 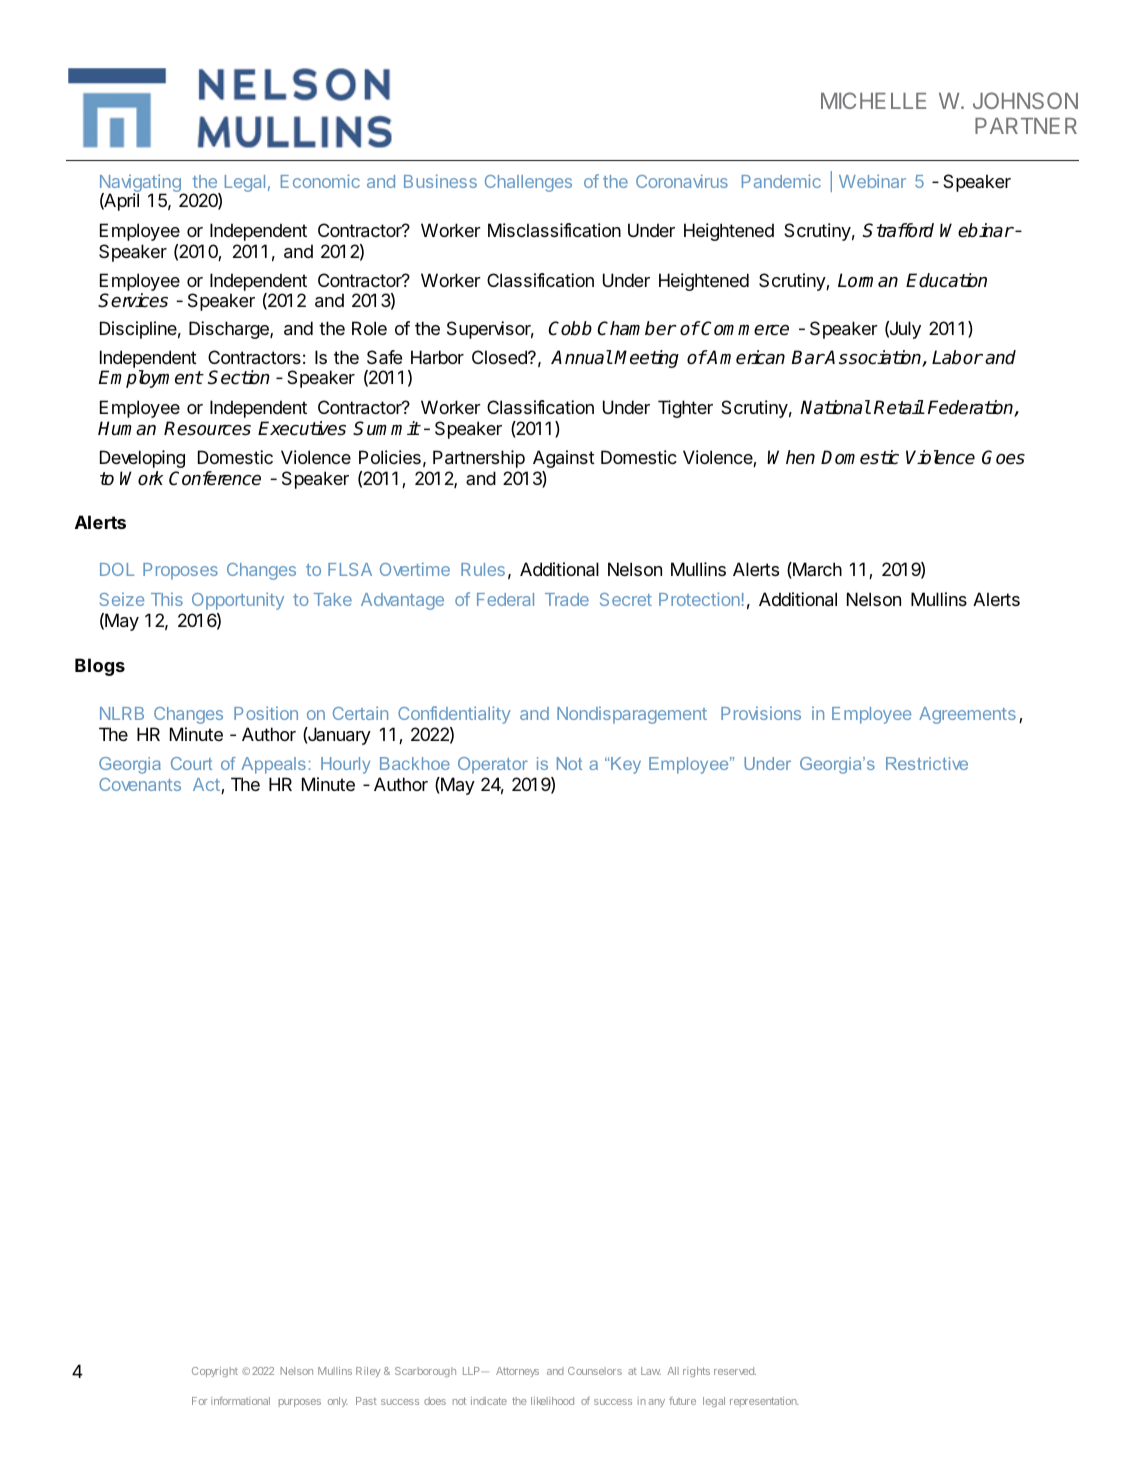 I want to click on Challenges, so click(x=528, y=183).
